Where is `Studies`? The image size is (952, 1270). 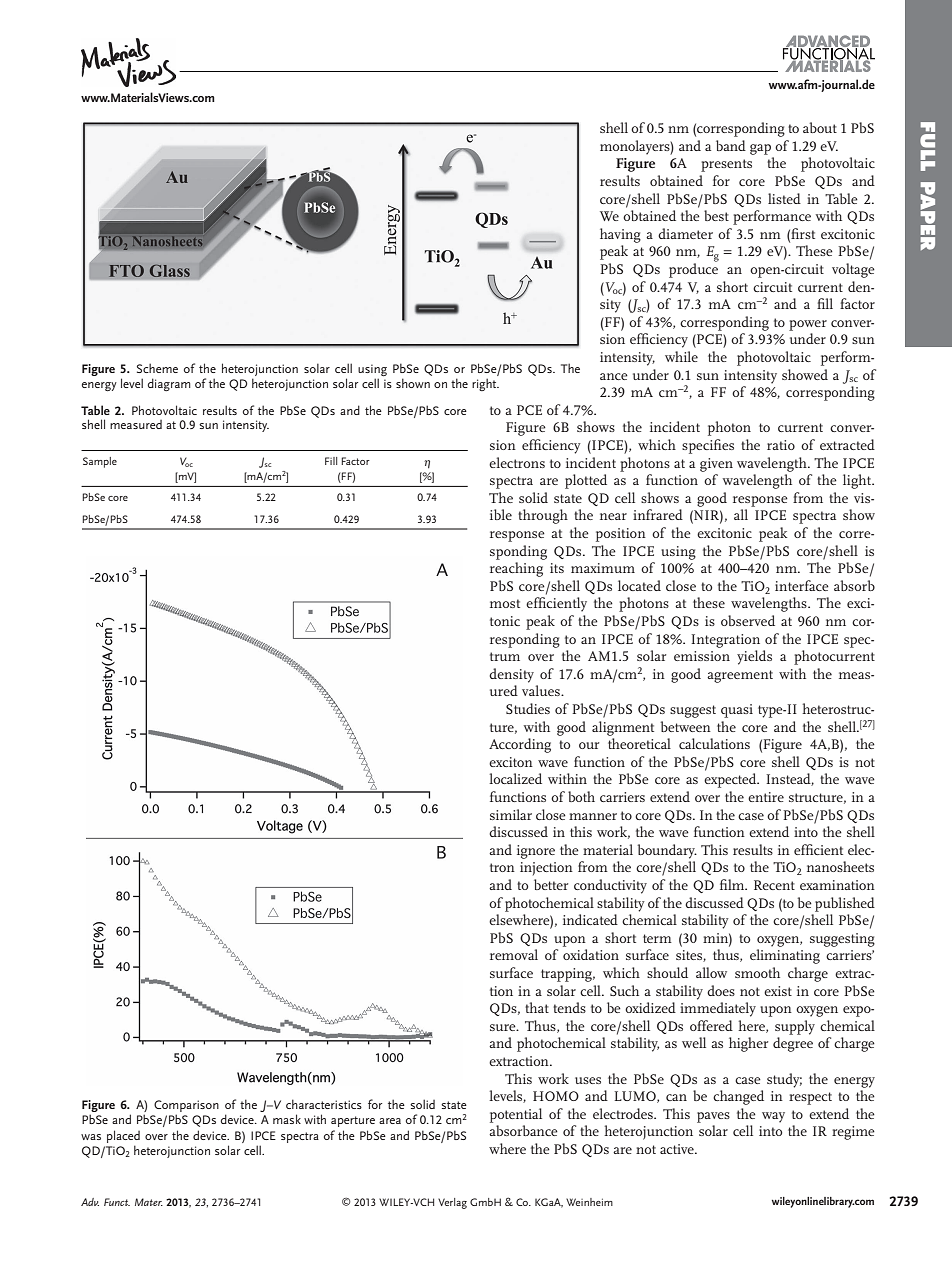 Studies is located at coordinates (528, 708).
